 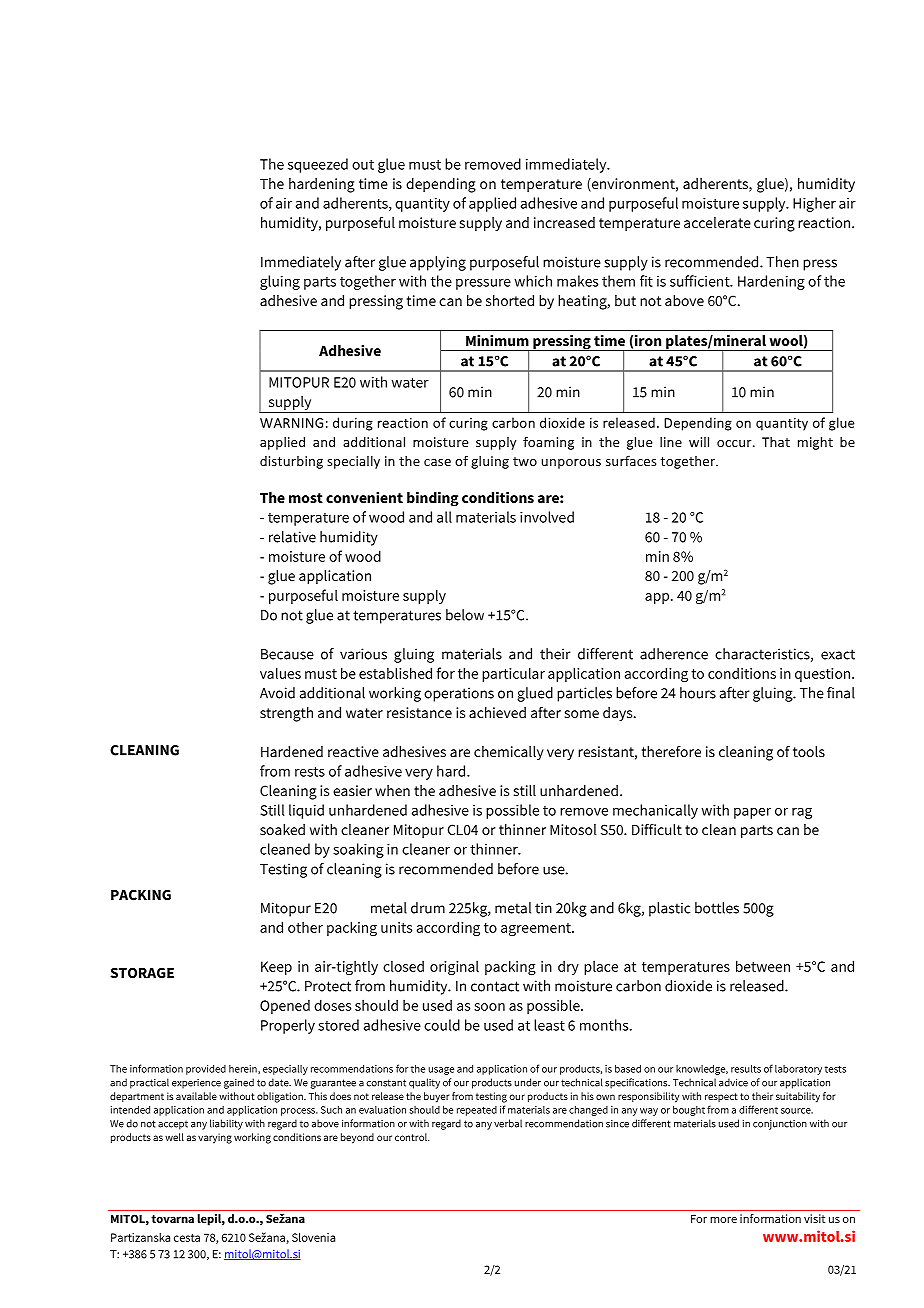 What do you see at coordinates (717, 222) in the screenshot?
I see `accelerate` at bounding box center [717, 222].
